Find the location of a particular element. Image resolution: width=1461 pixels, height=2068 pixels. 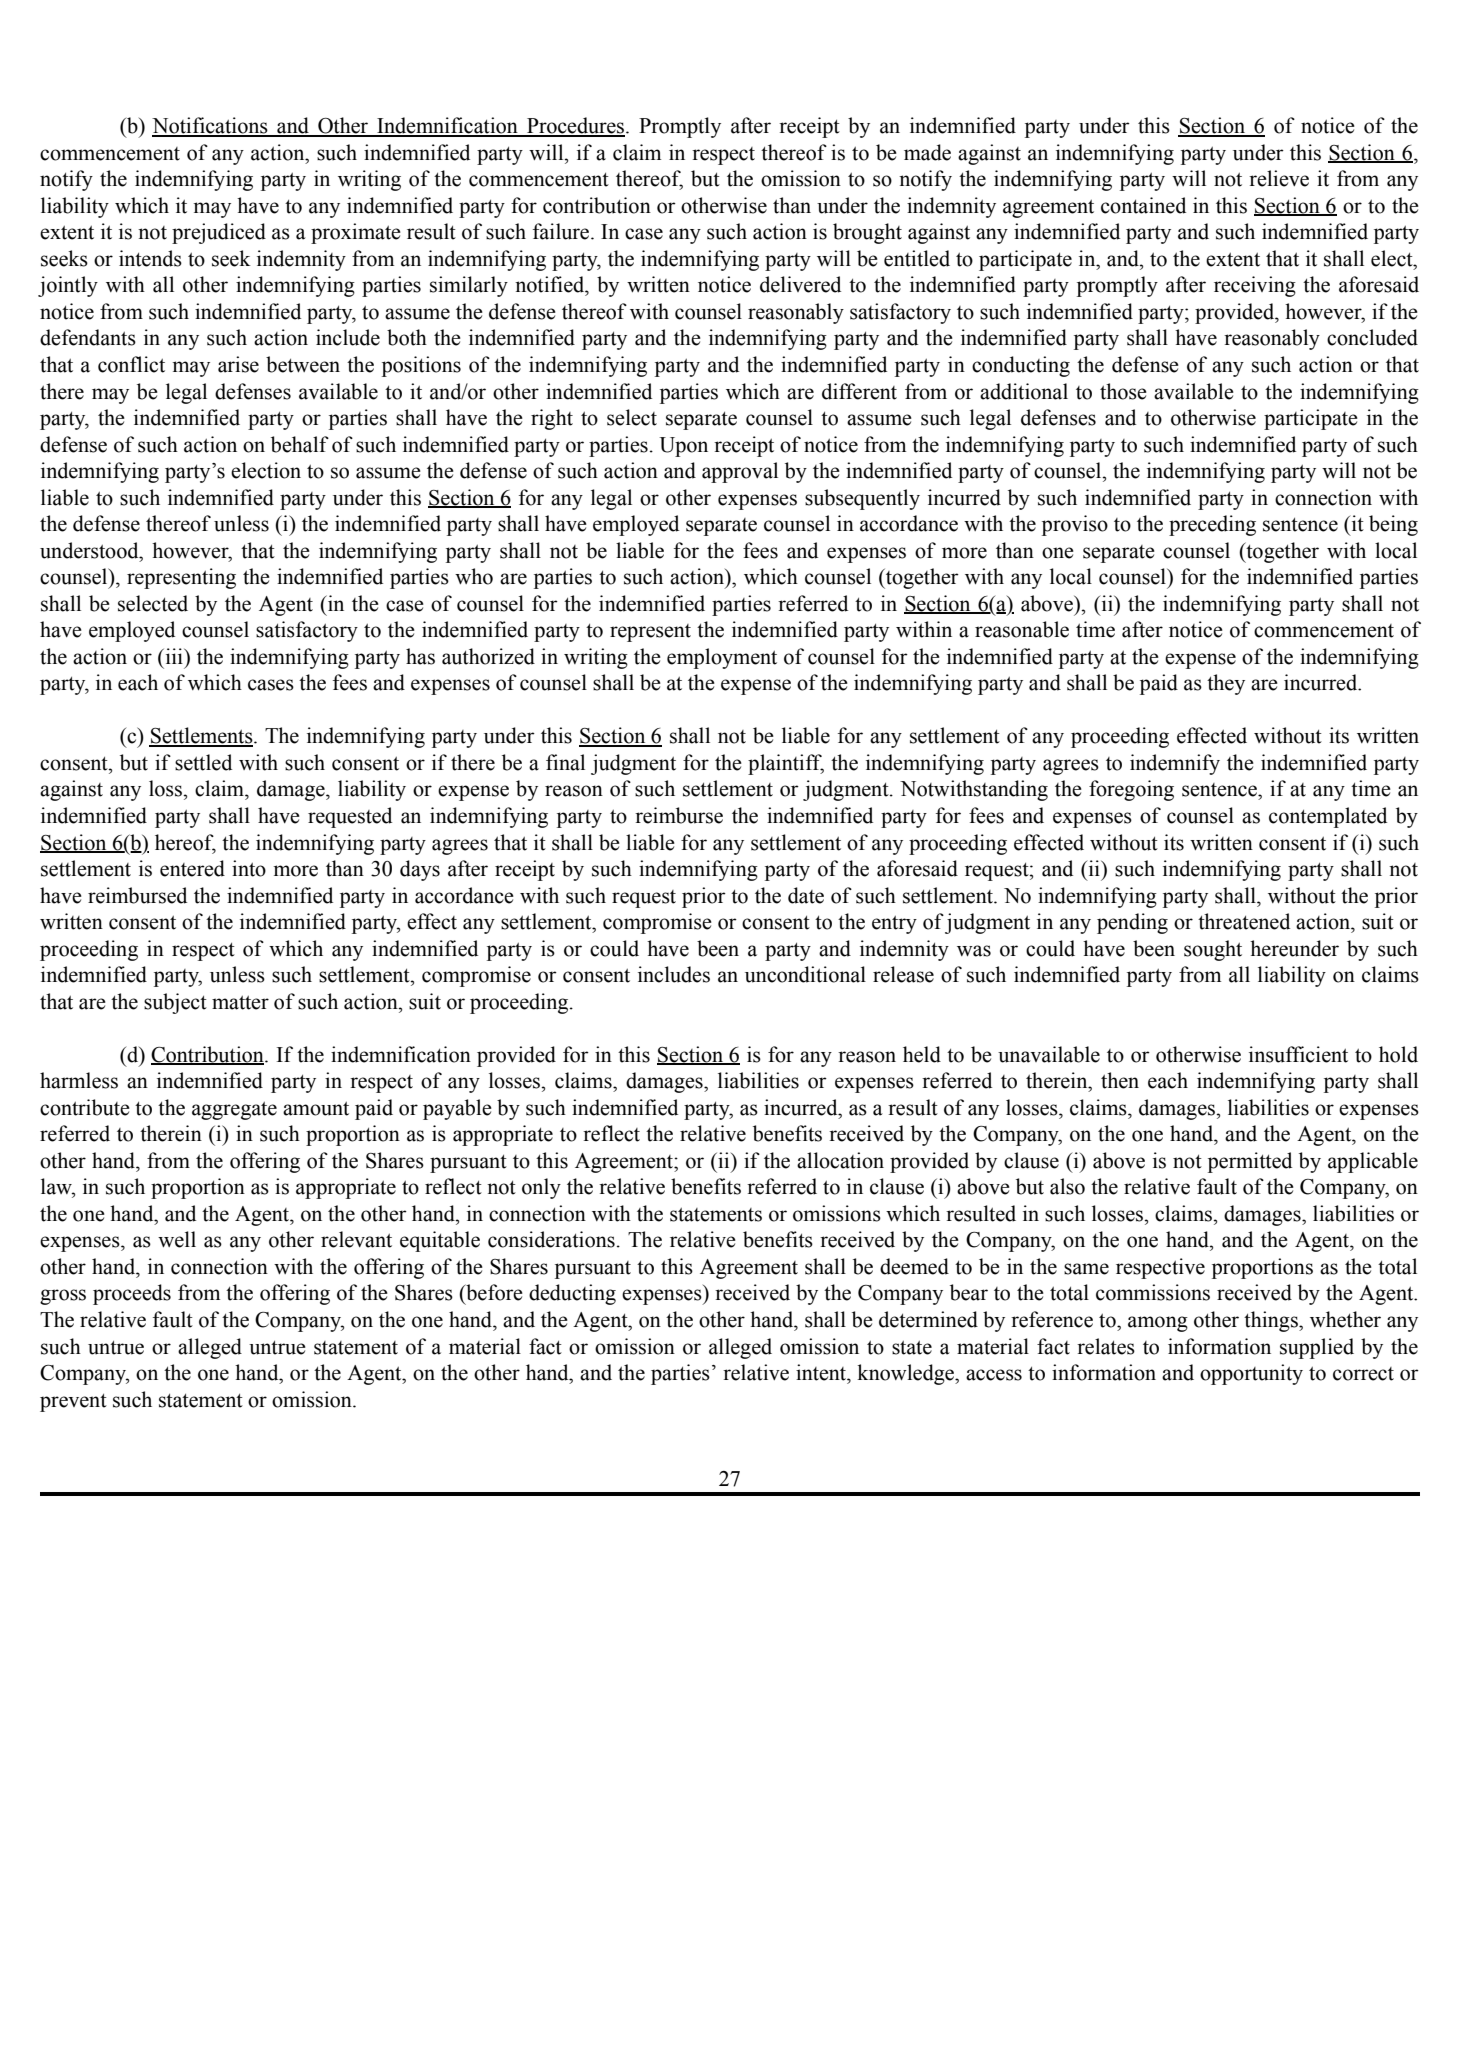

insufficient is located at coordinates (1298, 1054).
